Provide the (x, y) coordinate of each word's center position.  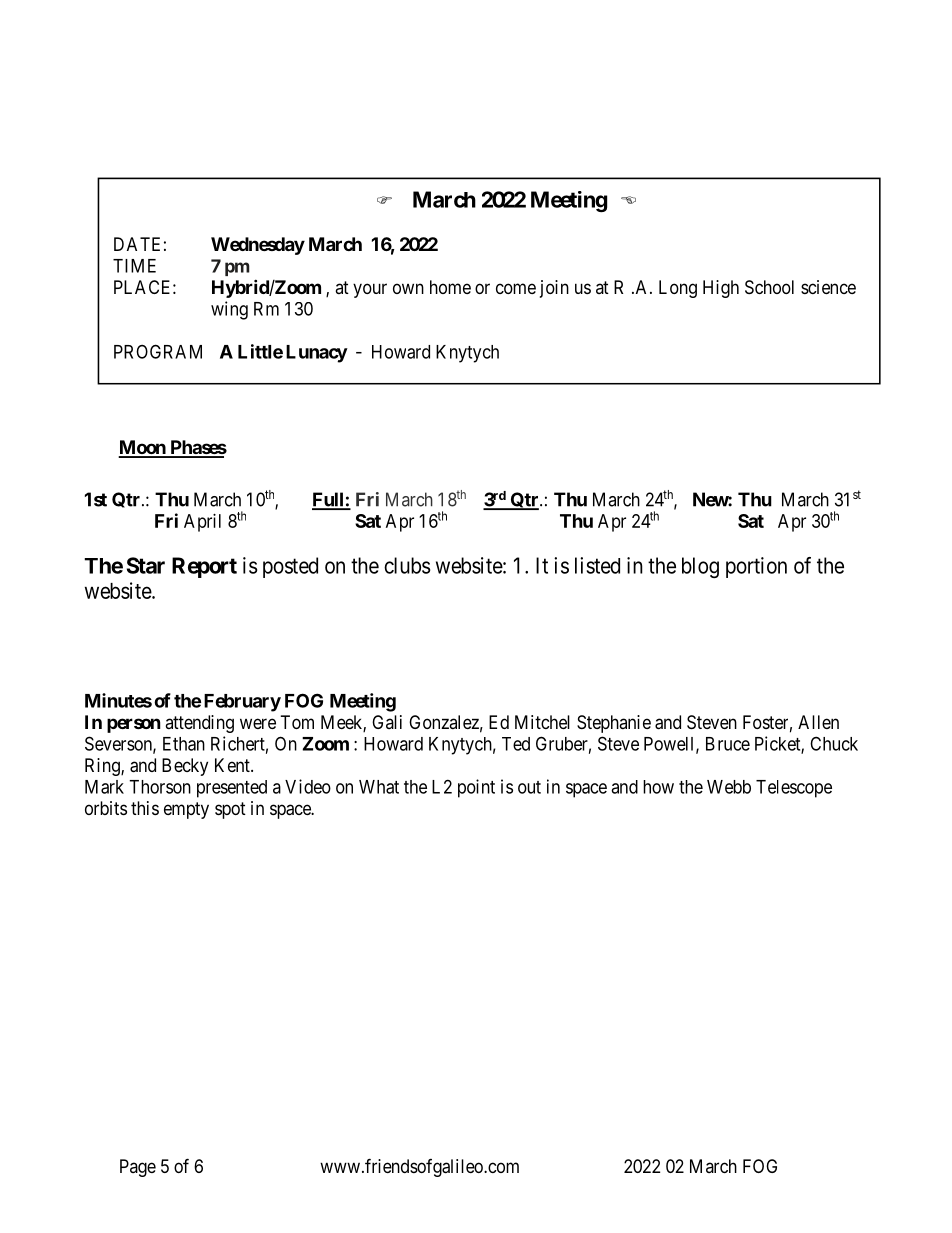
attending (199, 724)
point (476, 788)
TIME (134, 266)
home (450, 287)
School (769, 287)
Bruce (728, 744)
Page (138, 1168)
